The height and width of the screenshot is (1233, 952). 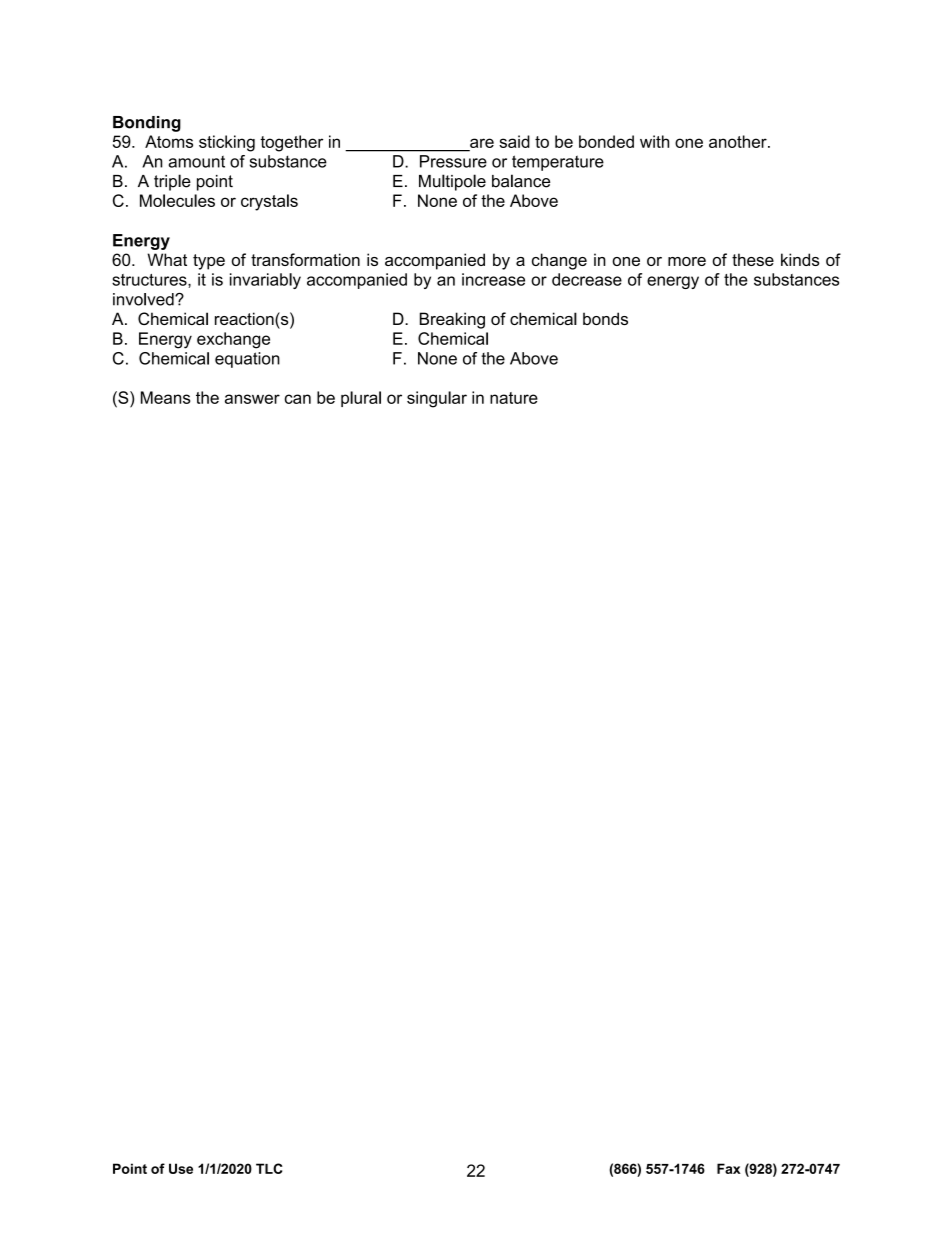 I want to click on can, so click(x=297, y=399).
